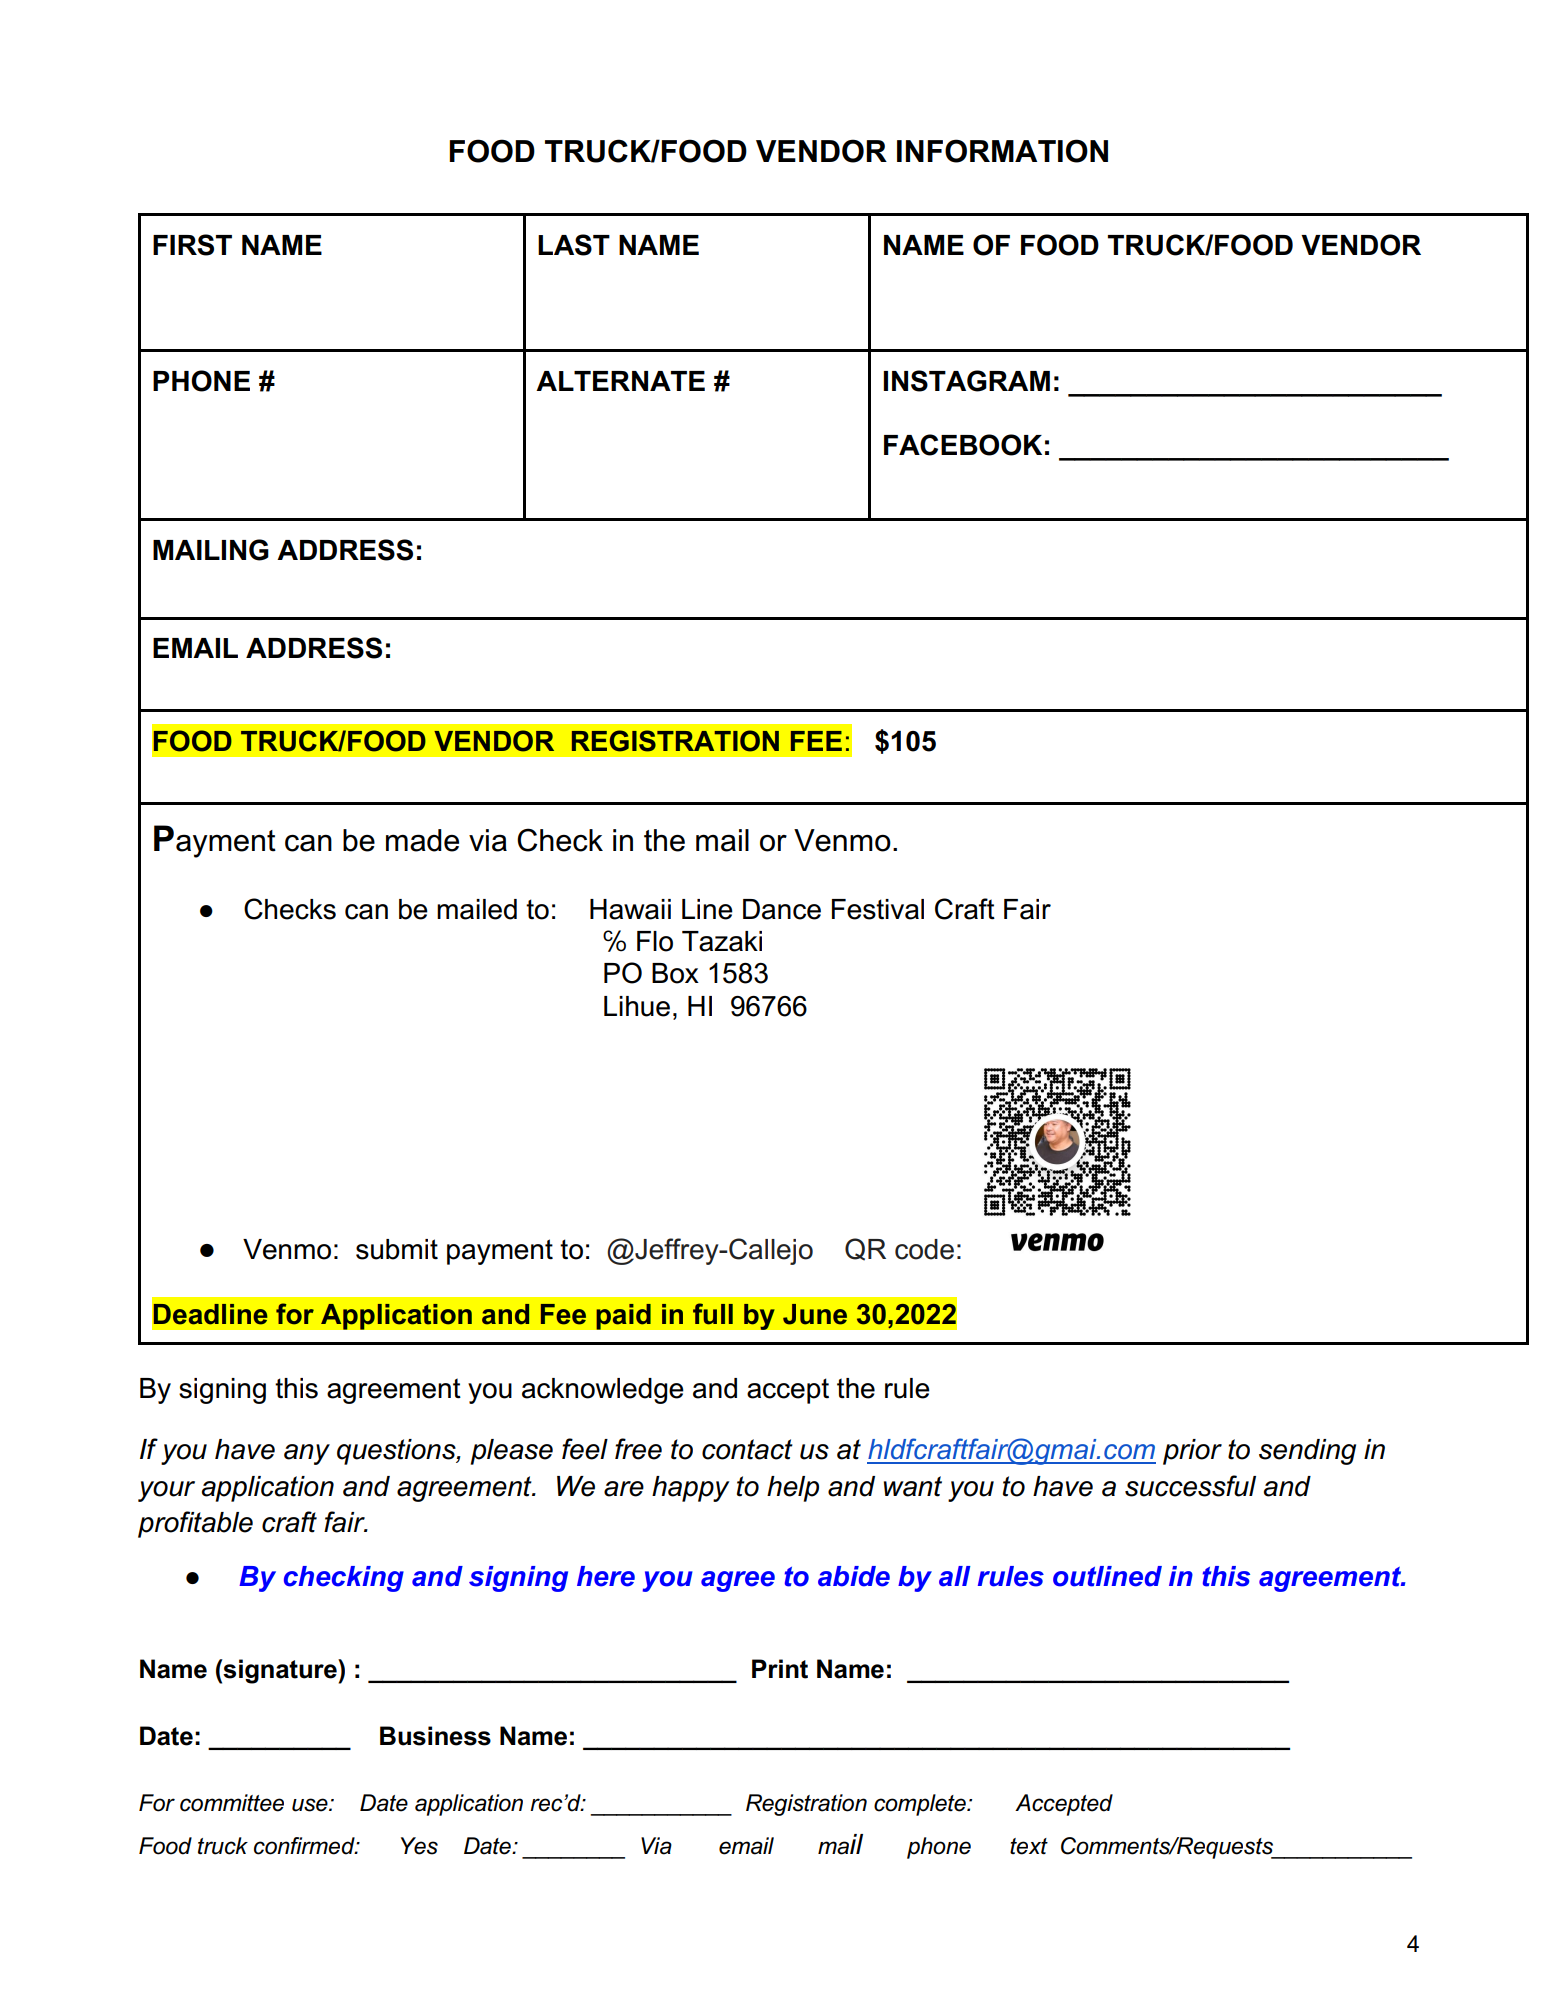 This screenshot has width=1556, height=2014. I want to click on committee, so click(232, 1803).
